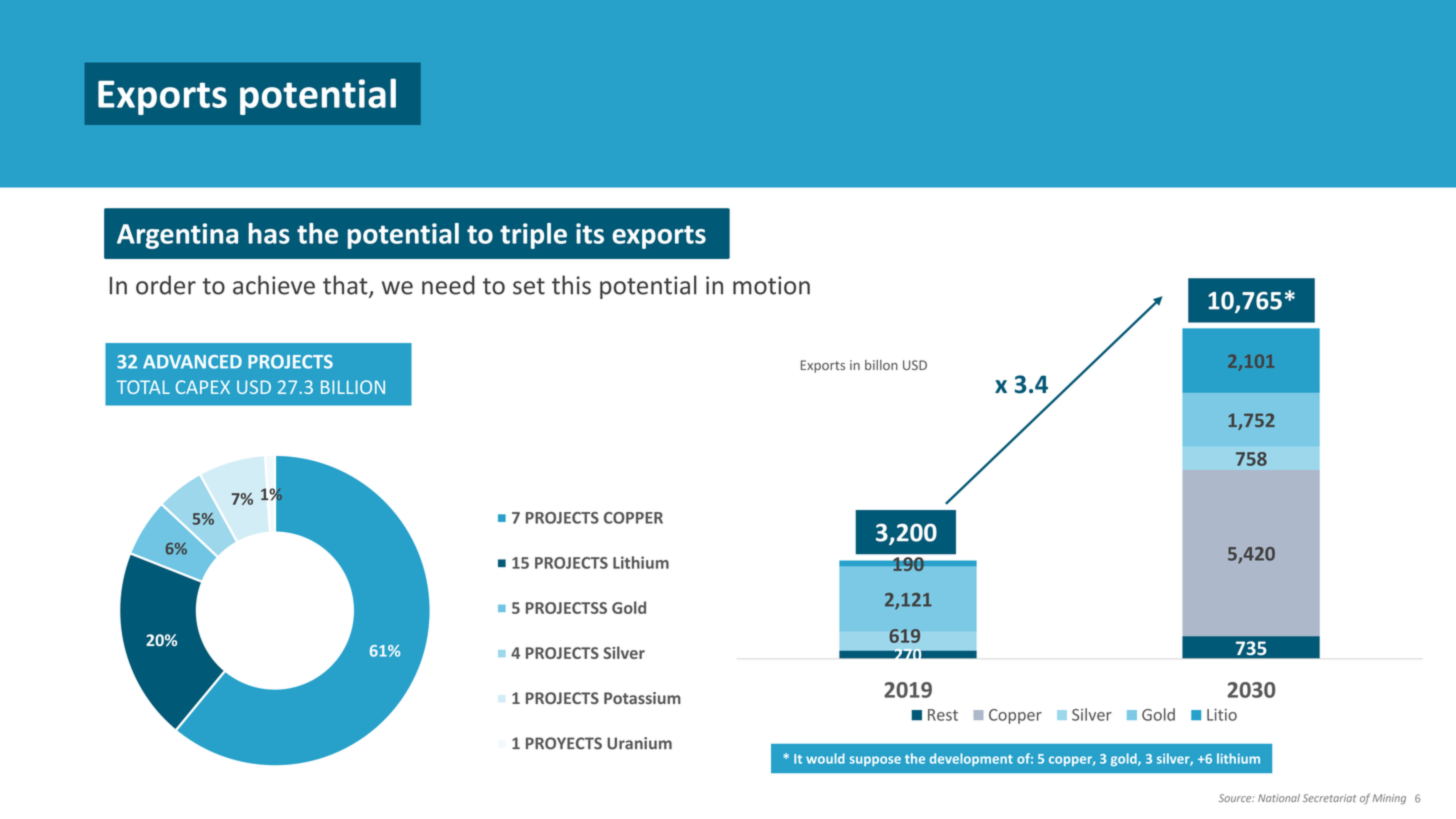 The height and width of the page is (819, 1456). Describe the element at coordinates (590, 233) in the page. I see `its` at that location.
